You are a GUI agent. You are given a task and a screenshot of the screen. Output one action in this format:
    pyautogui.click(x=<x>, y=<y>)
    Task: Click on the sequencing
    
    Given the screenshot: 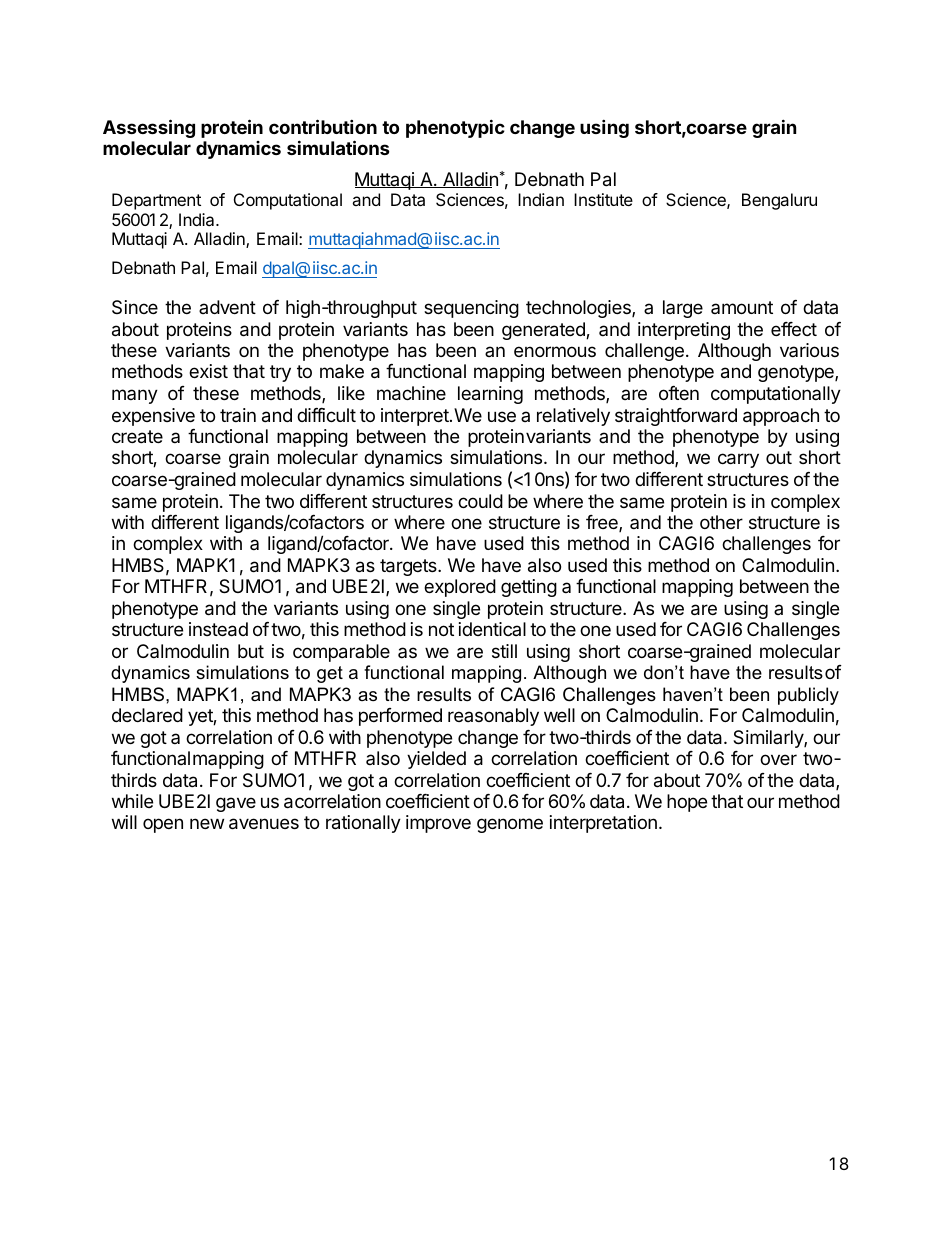 What is the action you would take?
    pyautogui.click(x=471, y=309)
